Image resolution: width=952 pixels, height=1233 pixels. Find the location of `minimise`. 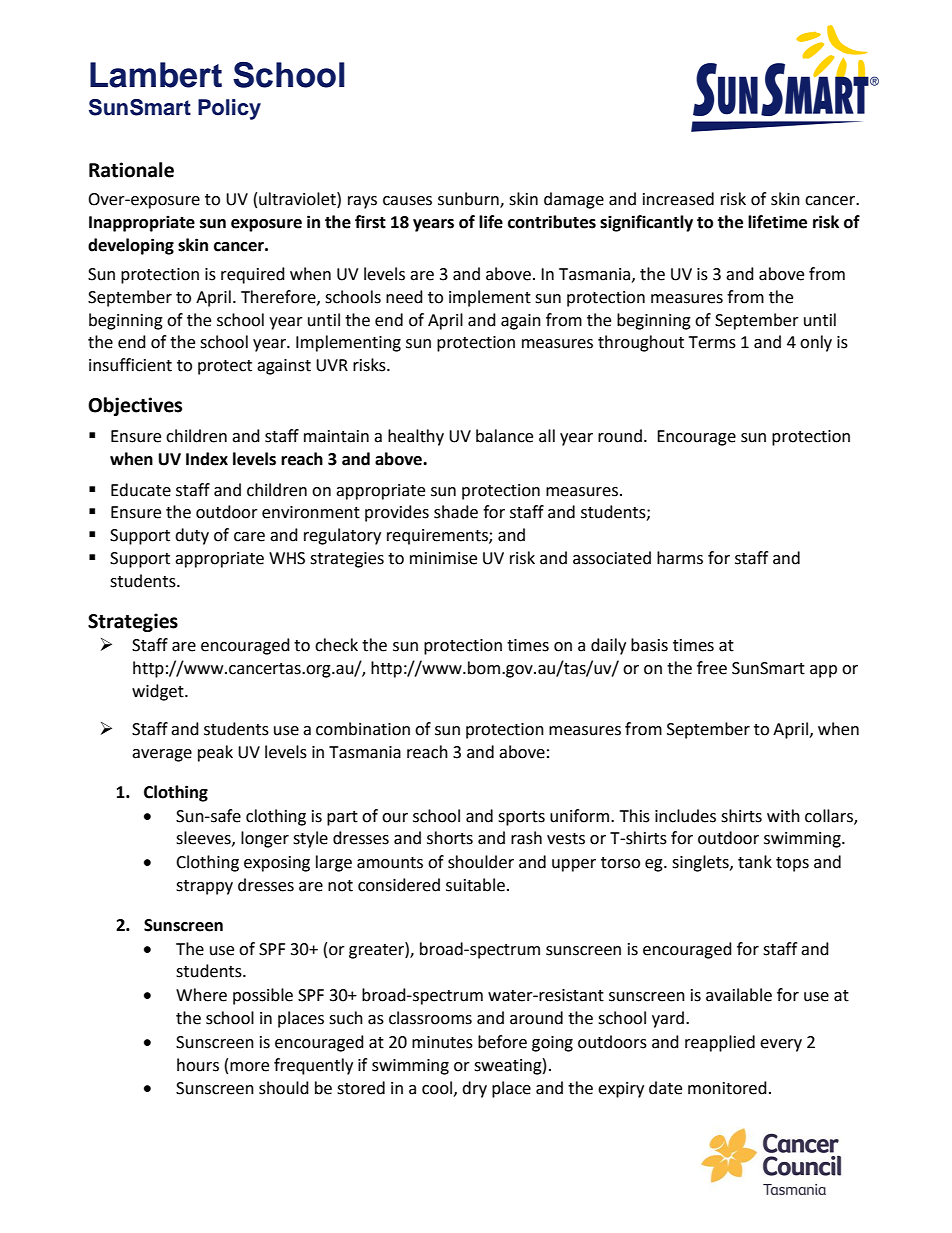

minimise is located at coordinates (443, 558).
